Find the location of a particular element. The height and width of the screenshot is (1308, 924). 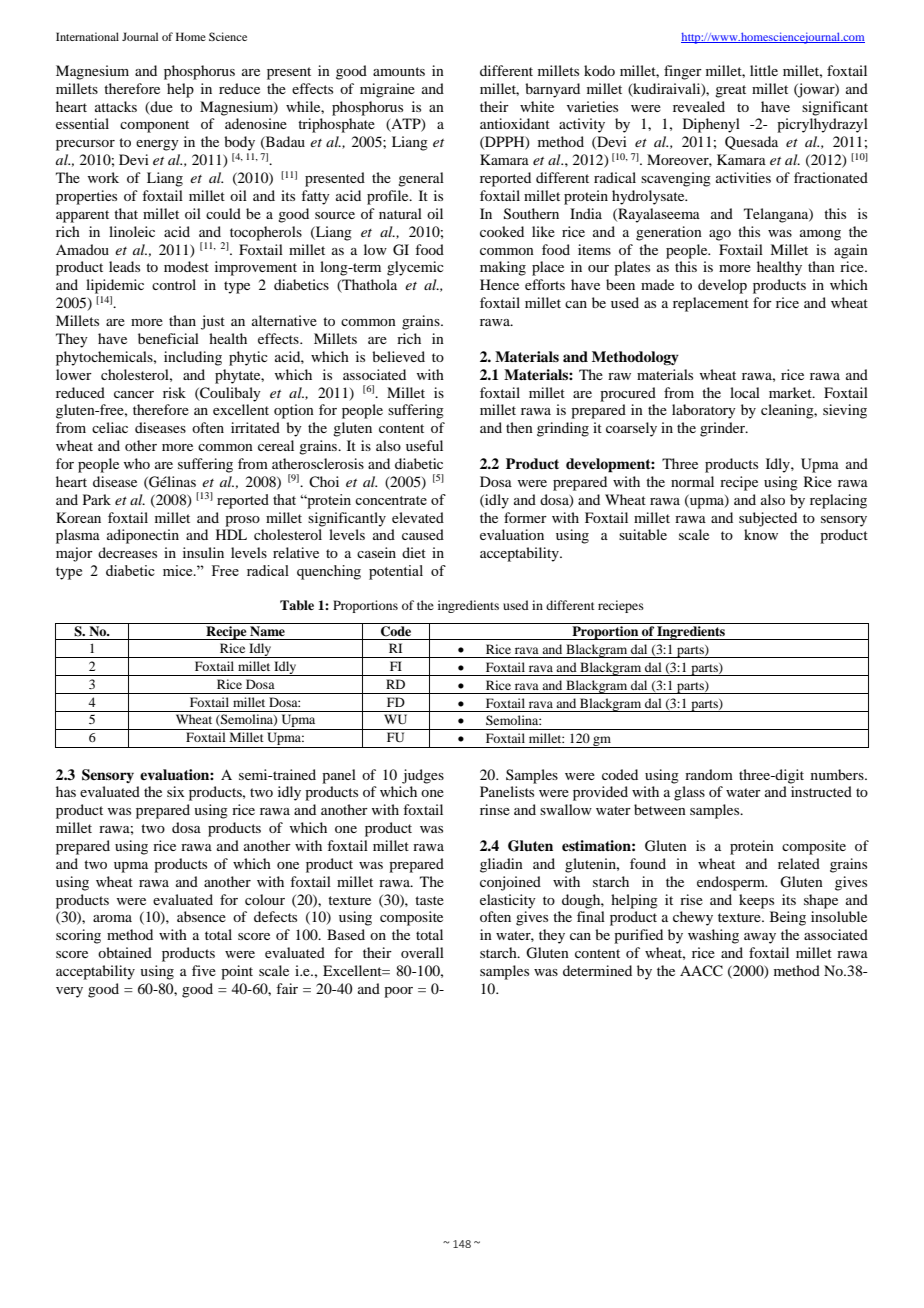

potential is located at coordinates (396, 572).
